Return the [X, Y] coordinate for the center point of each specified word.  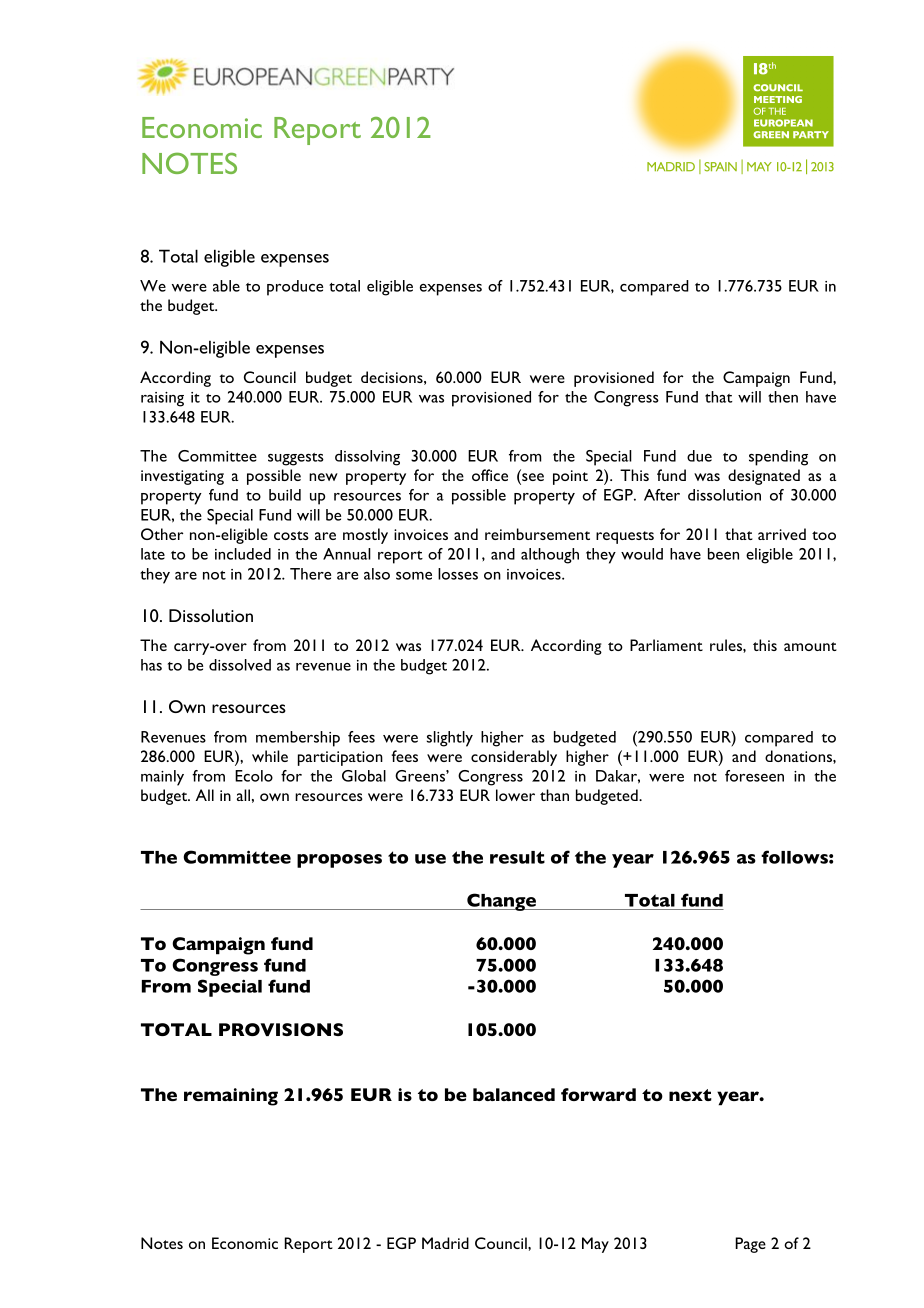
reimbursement [537, 534]
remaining [231, 1097]
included [243, 554]
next [690, 1095]
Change [501, 902]
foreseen [754, 776]
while [270, 756]
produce [295, 288]
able [226, 286]
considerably [514, 758]
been [723, 554]
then [783, 397]
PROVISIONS [281, 1029]
